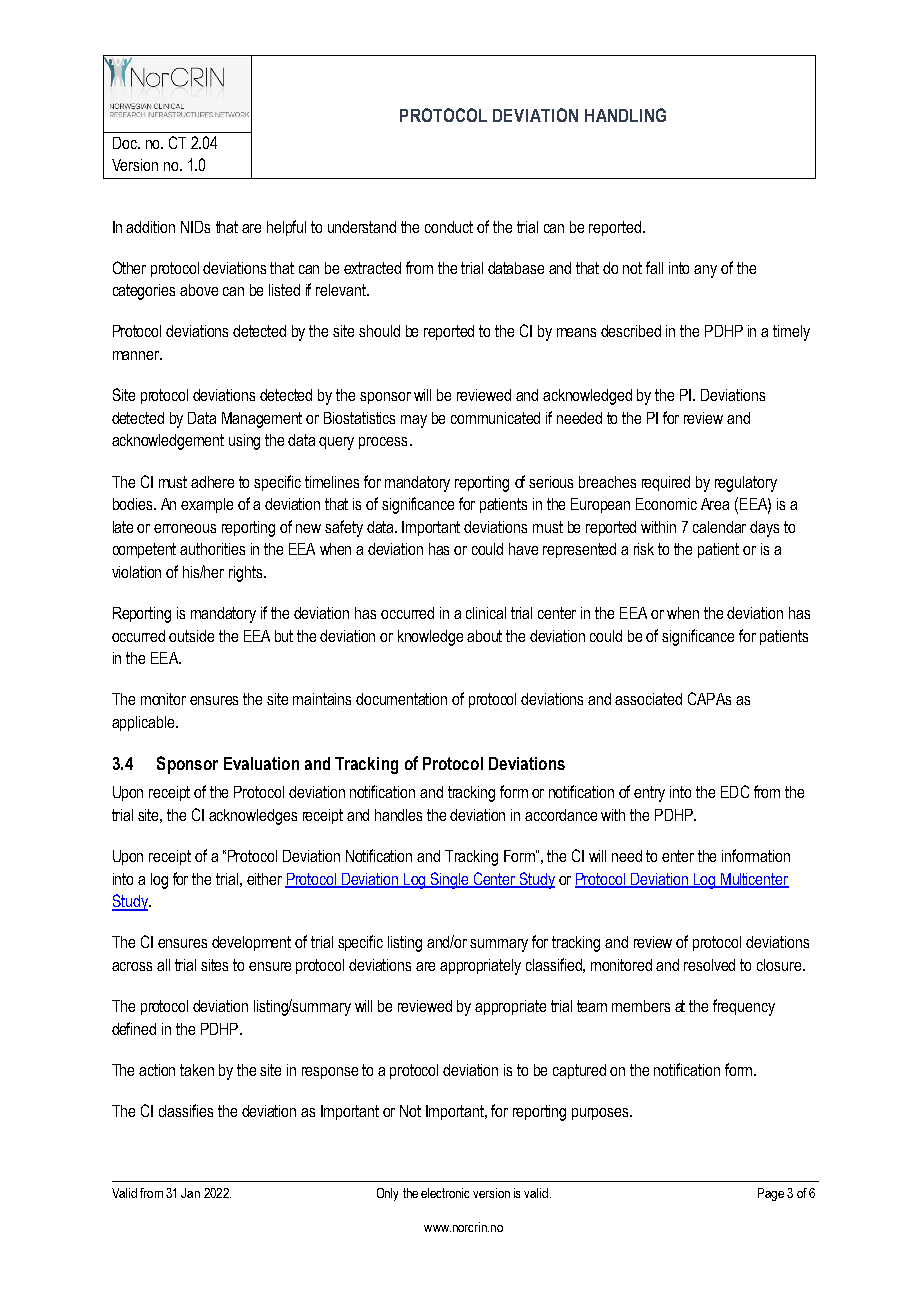 The height and width of the screenshot is (1308, 924). What do you see at coordinates (445, 1193) in the screenshot?
I see `electronic` at bounding box center [445, 1193].
